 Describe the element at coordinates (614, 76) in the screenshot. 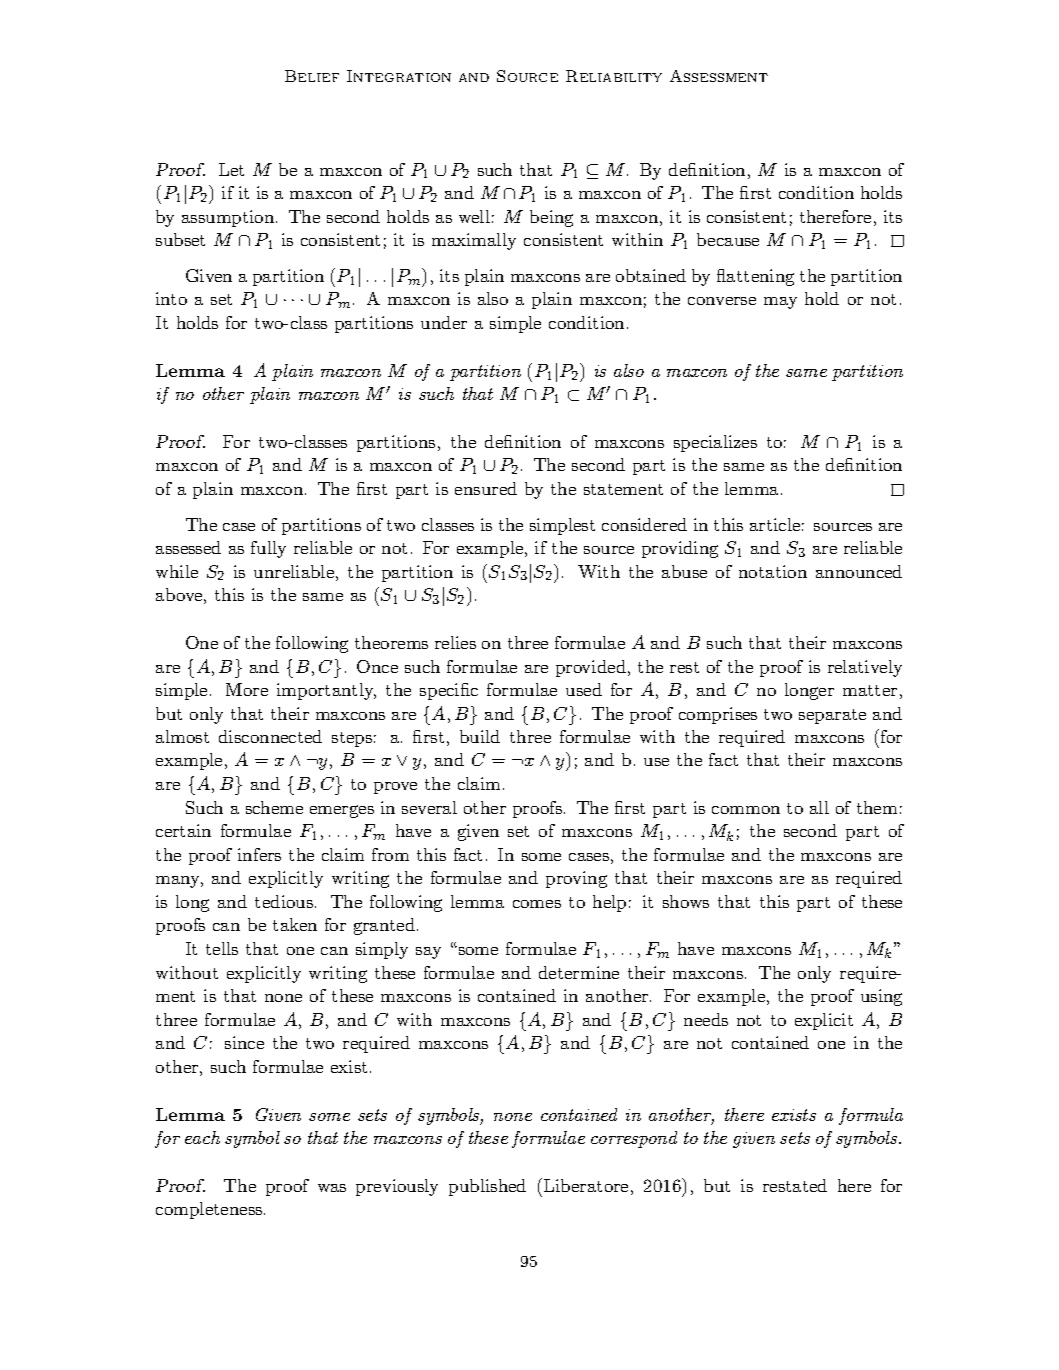

I see `Reliability` at that location.
